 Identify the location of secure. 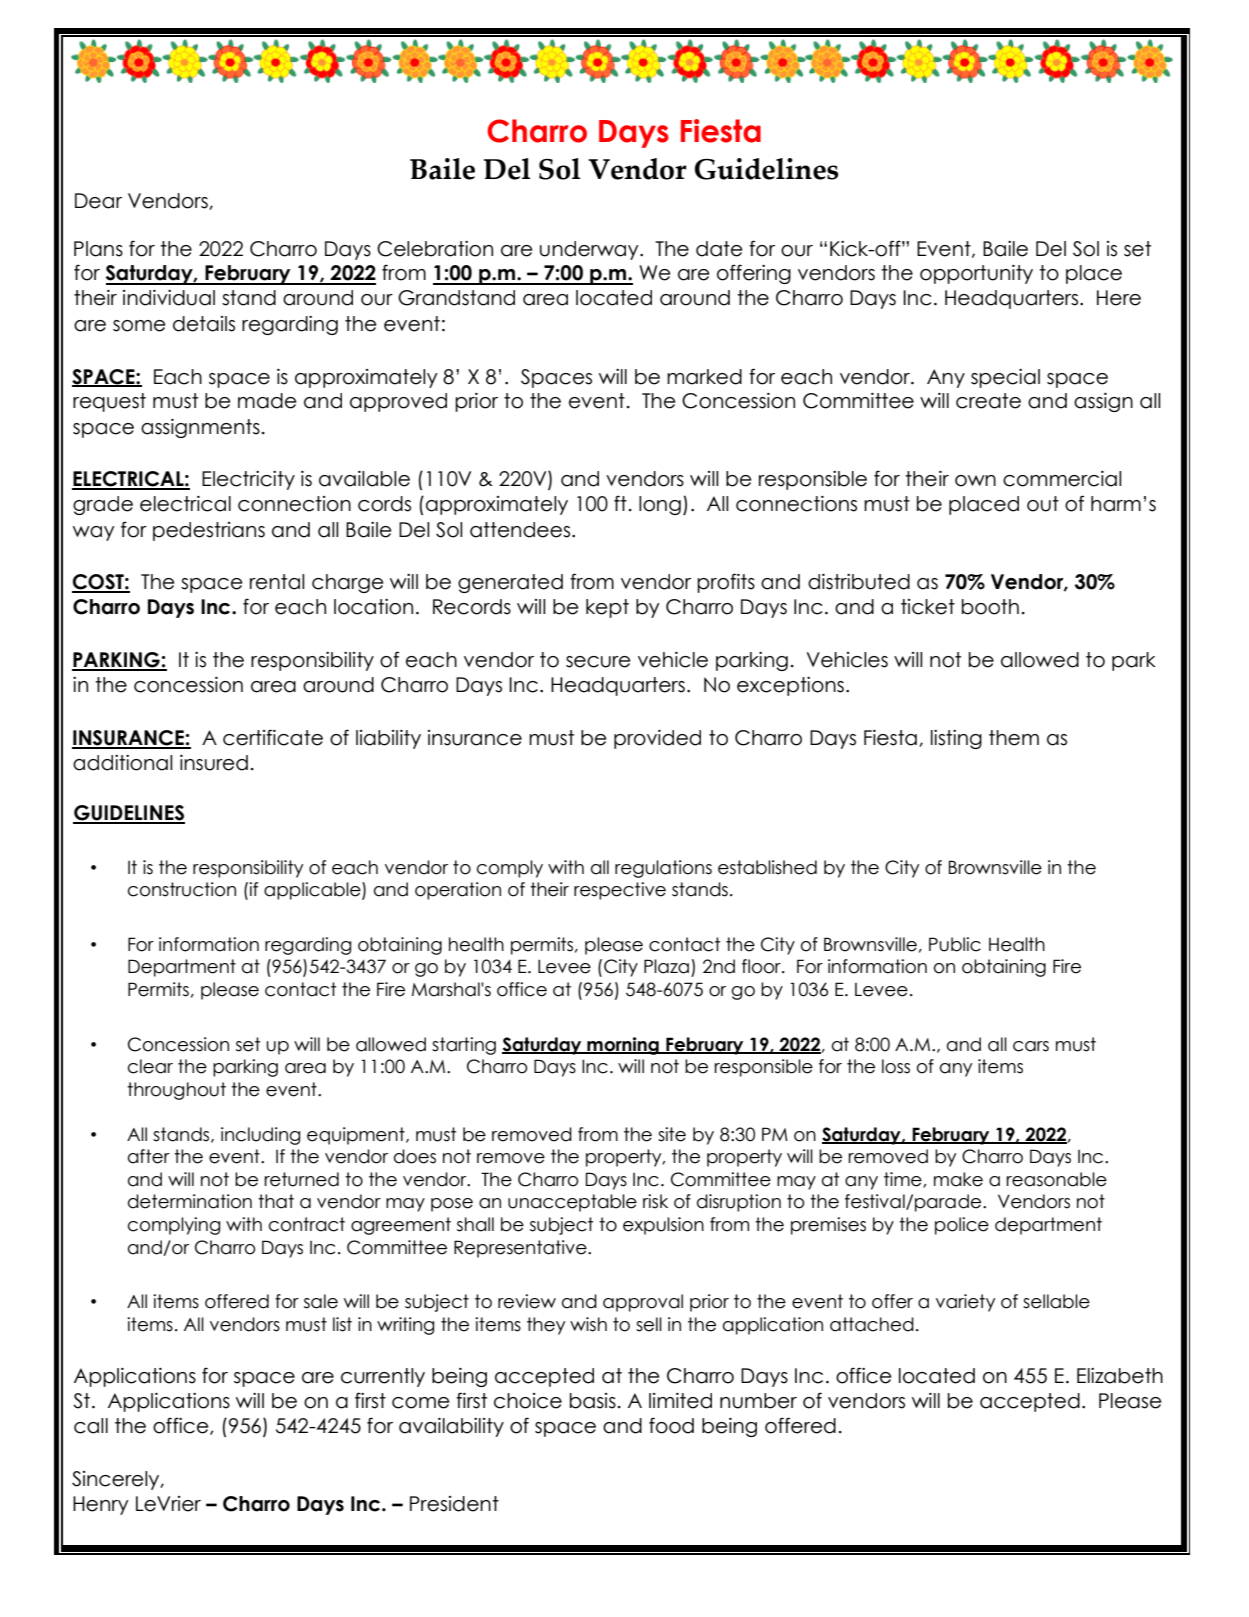
(598, 662).
